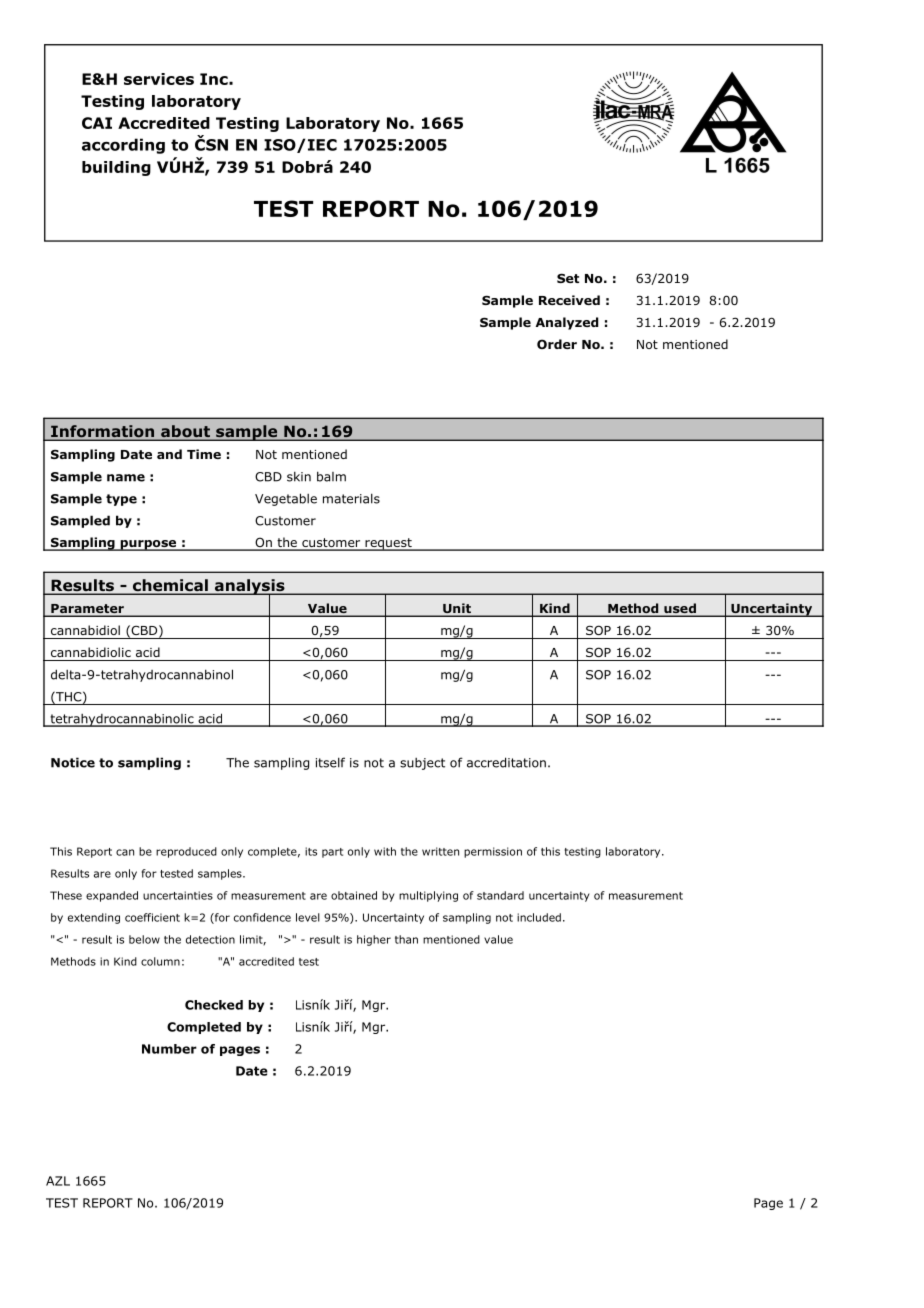 The height and width of the image is (1308, 924). I want to click on according, so click(123, 146).
